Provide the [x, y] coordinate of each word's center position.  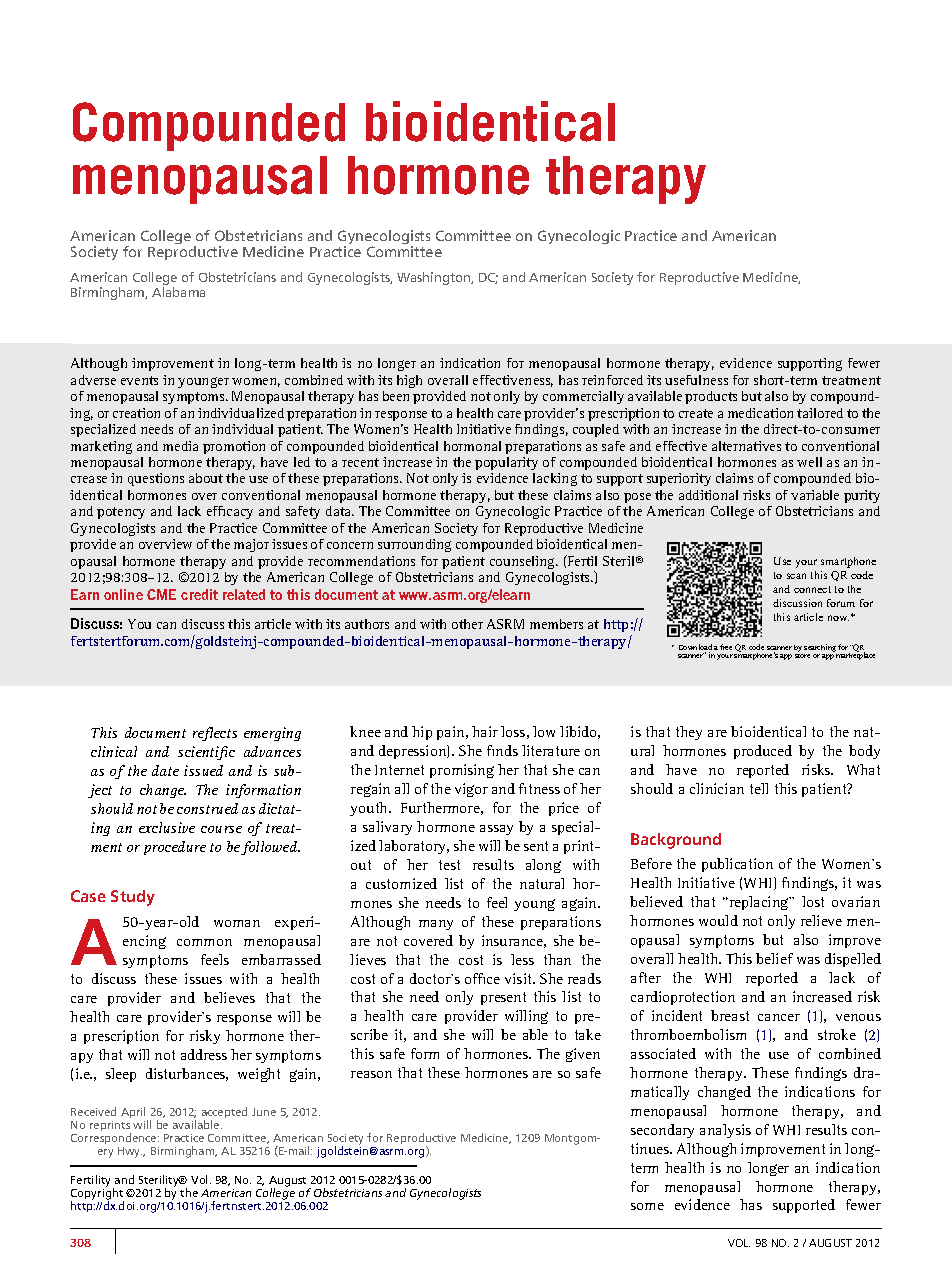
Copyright [97, 1195]
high [409, 381]
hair [485, 731]
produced [763, 752]
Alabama [178, 292]
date [165, 770]
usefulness [696, 380]
